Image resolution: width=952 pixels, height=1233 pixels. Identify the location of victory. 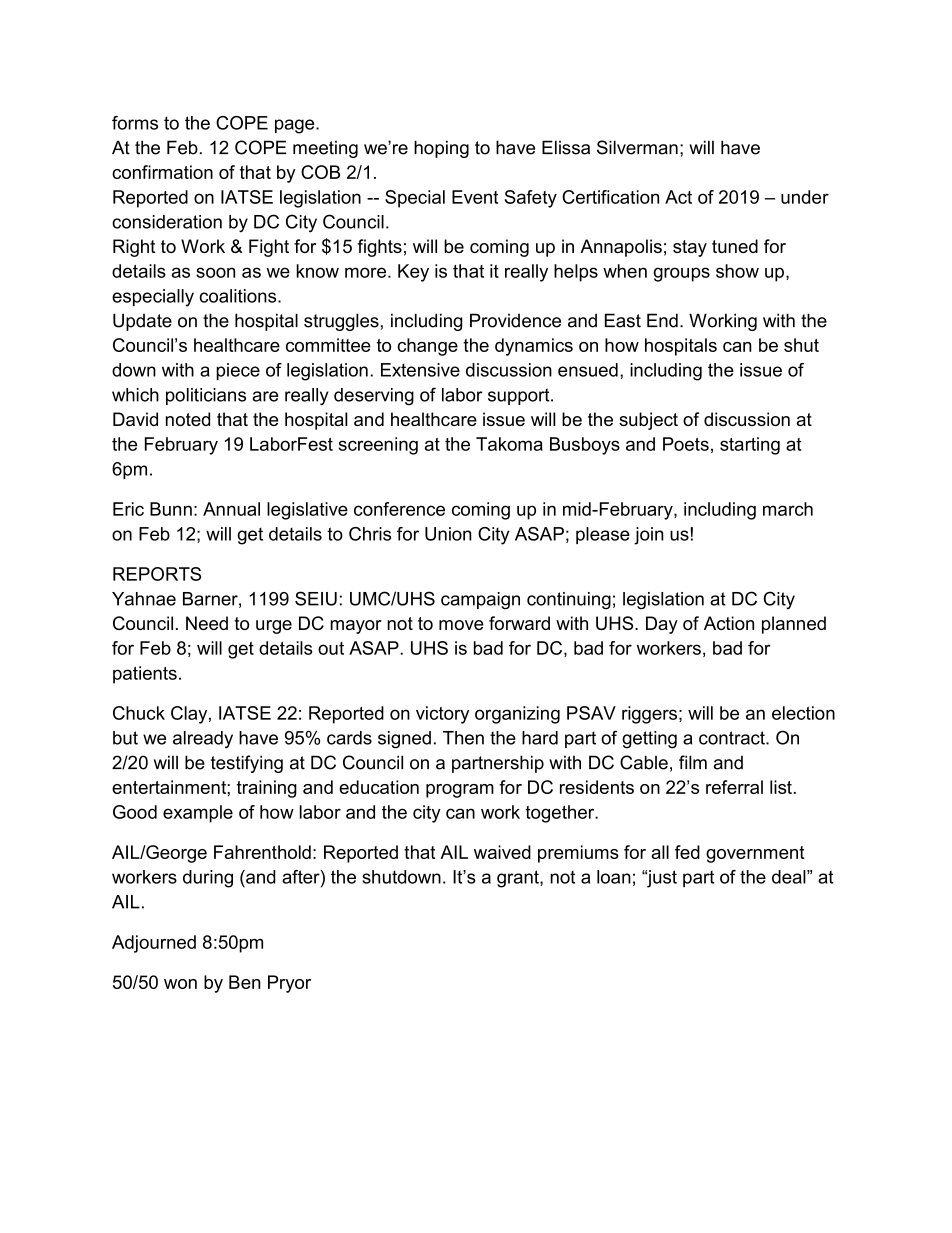
(442, 715).
